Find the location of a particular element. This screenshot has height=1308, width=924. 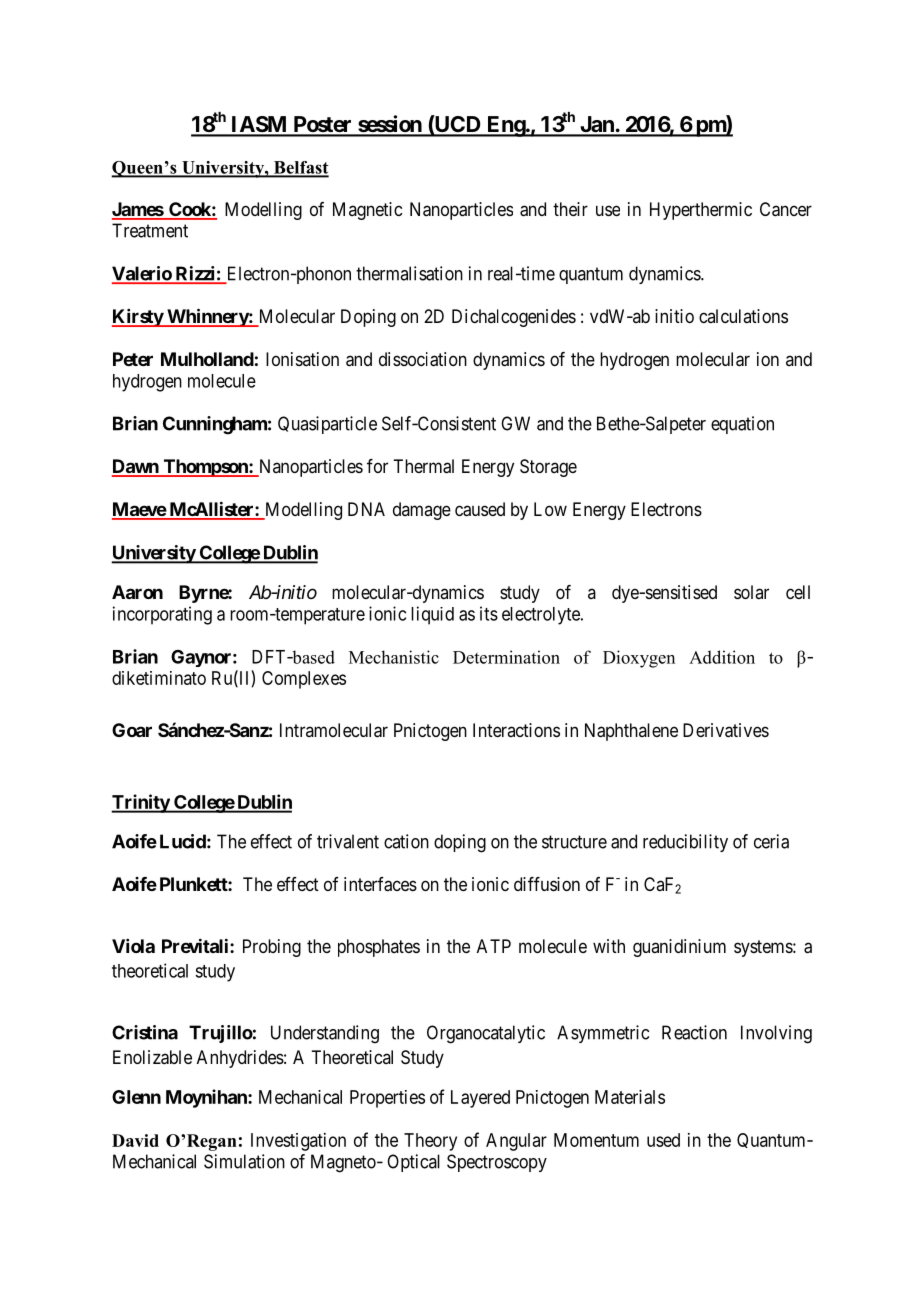

Materials is located at coordinates (630, 1097).
